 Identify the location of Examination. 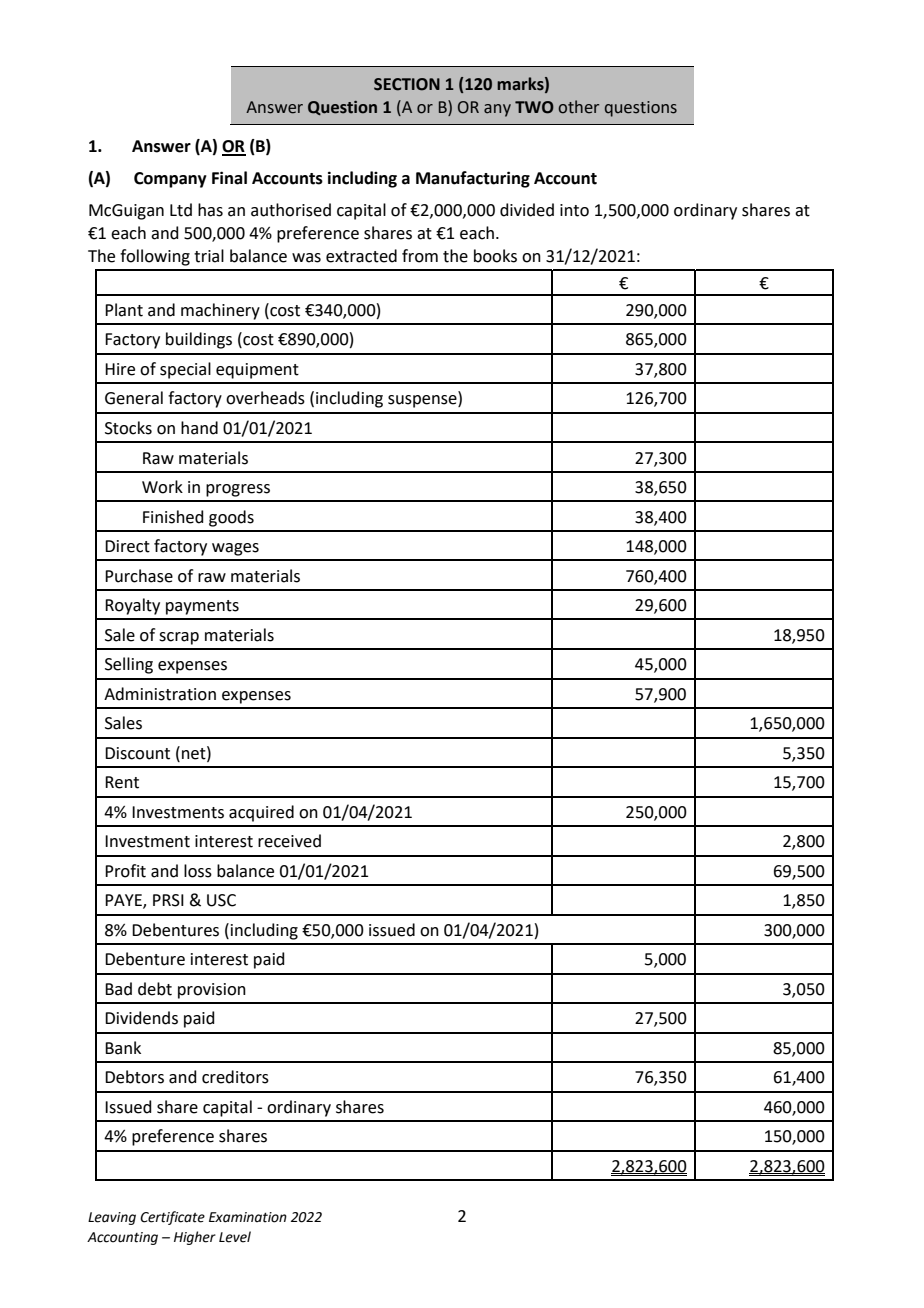
(248, 1217).
